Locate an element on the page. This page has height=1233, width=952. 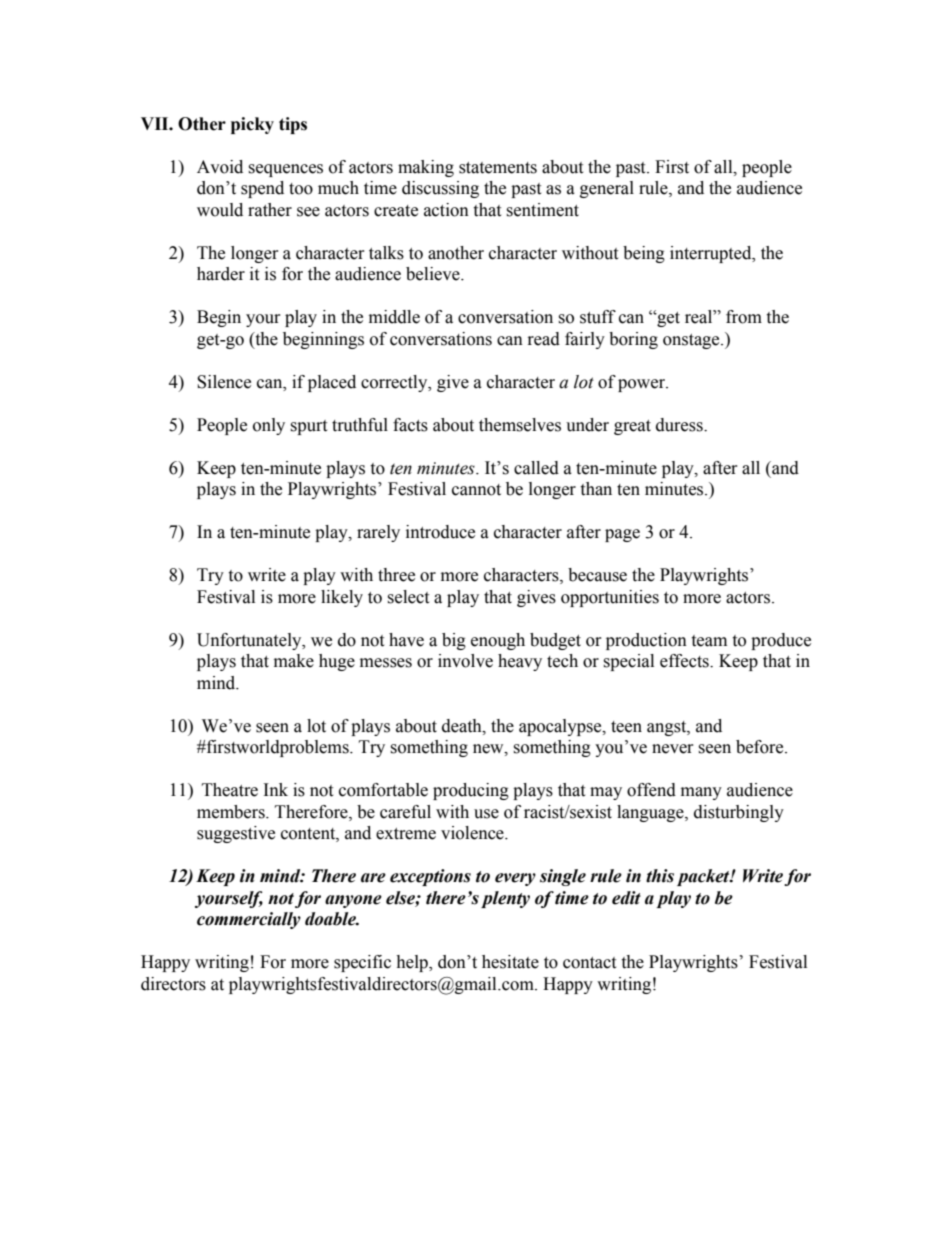
commercially is located at coordinates (249, 920).
